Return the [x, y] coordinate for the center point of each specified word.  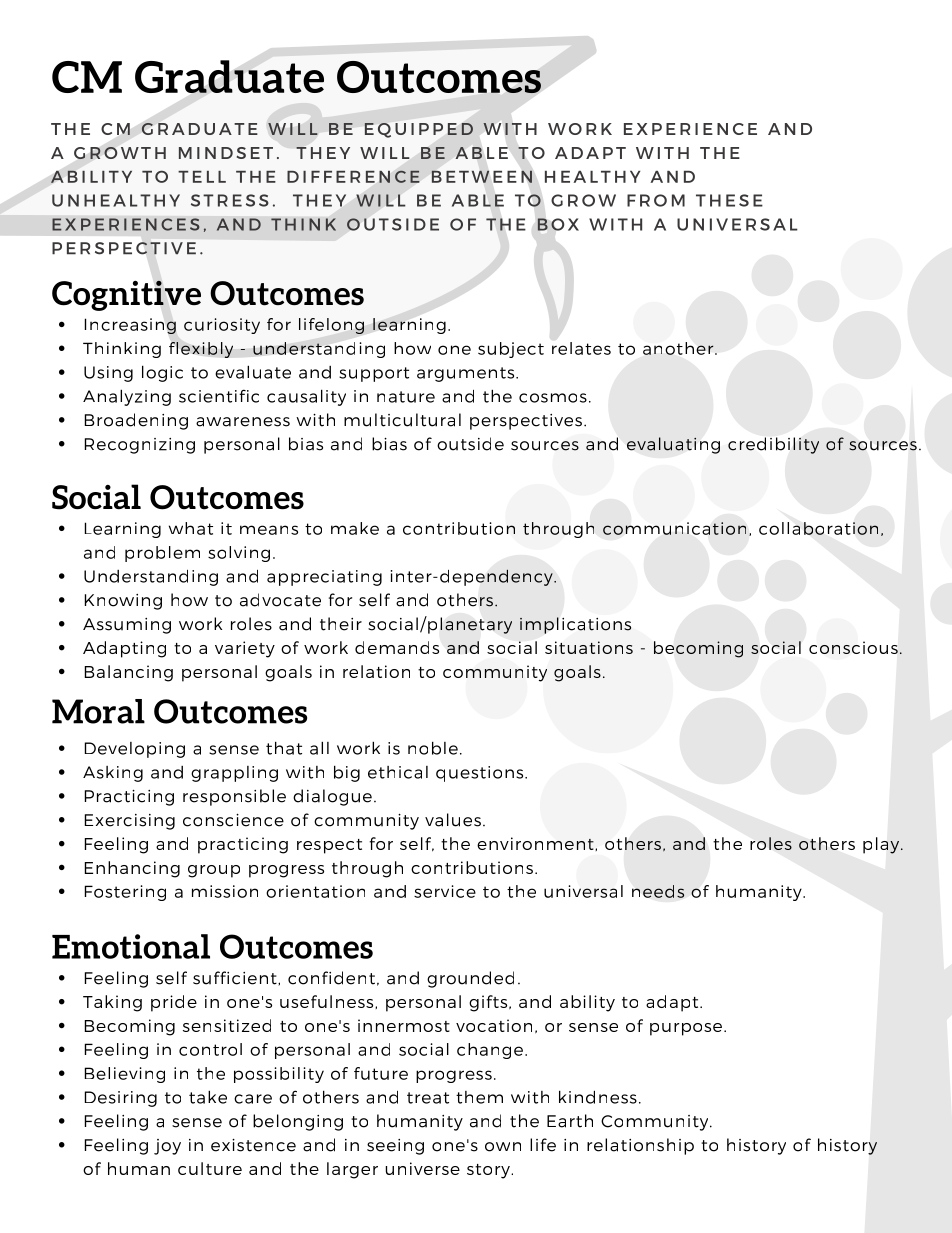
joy [167, 1147]
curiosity [222, 326]
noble [433, 748]
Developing [135, 750]
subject [511, 350]
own [503, 1147]
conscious [853, 647]
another [679, 348]
